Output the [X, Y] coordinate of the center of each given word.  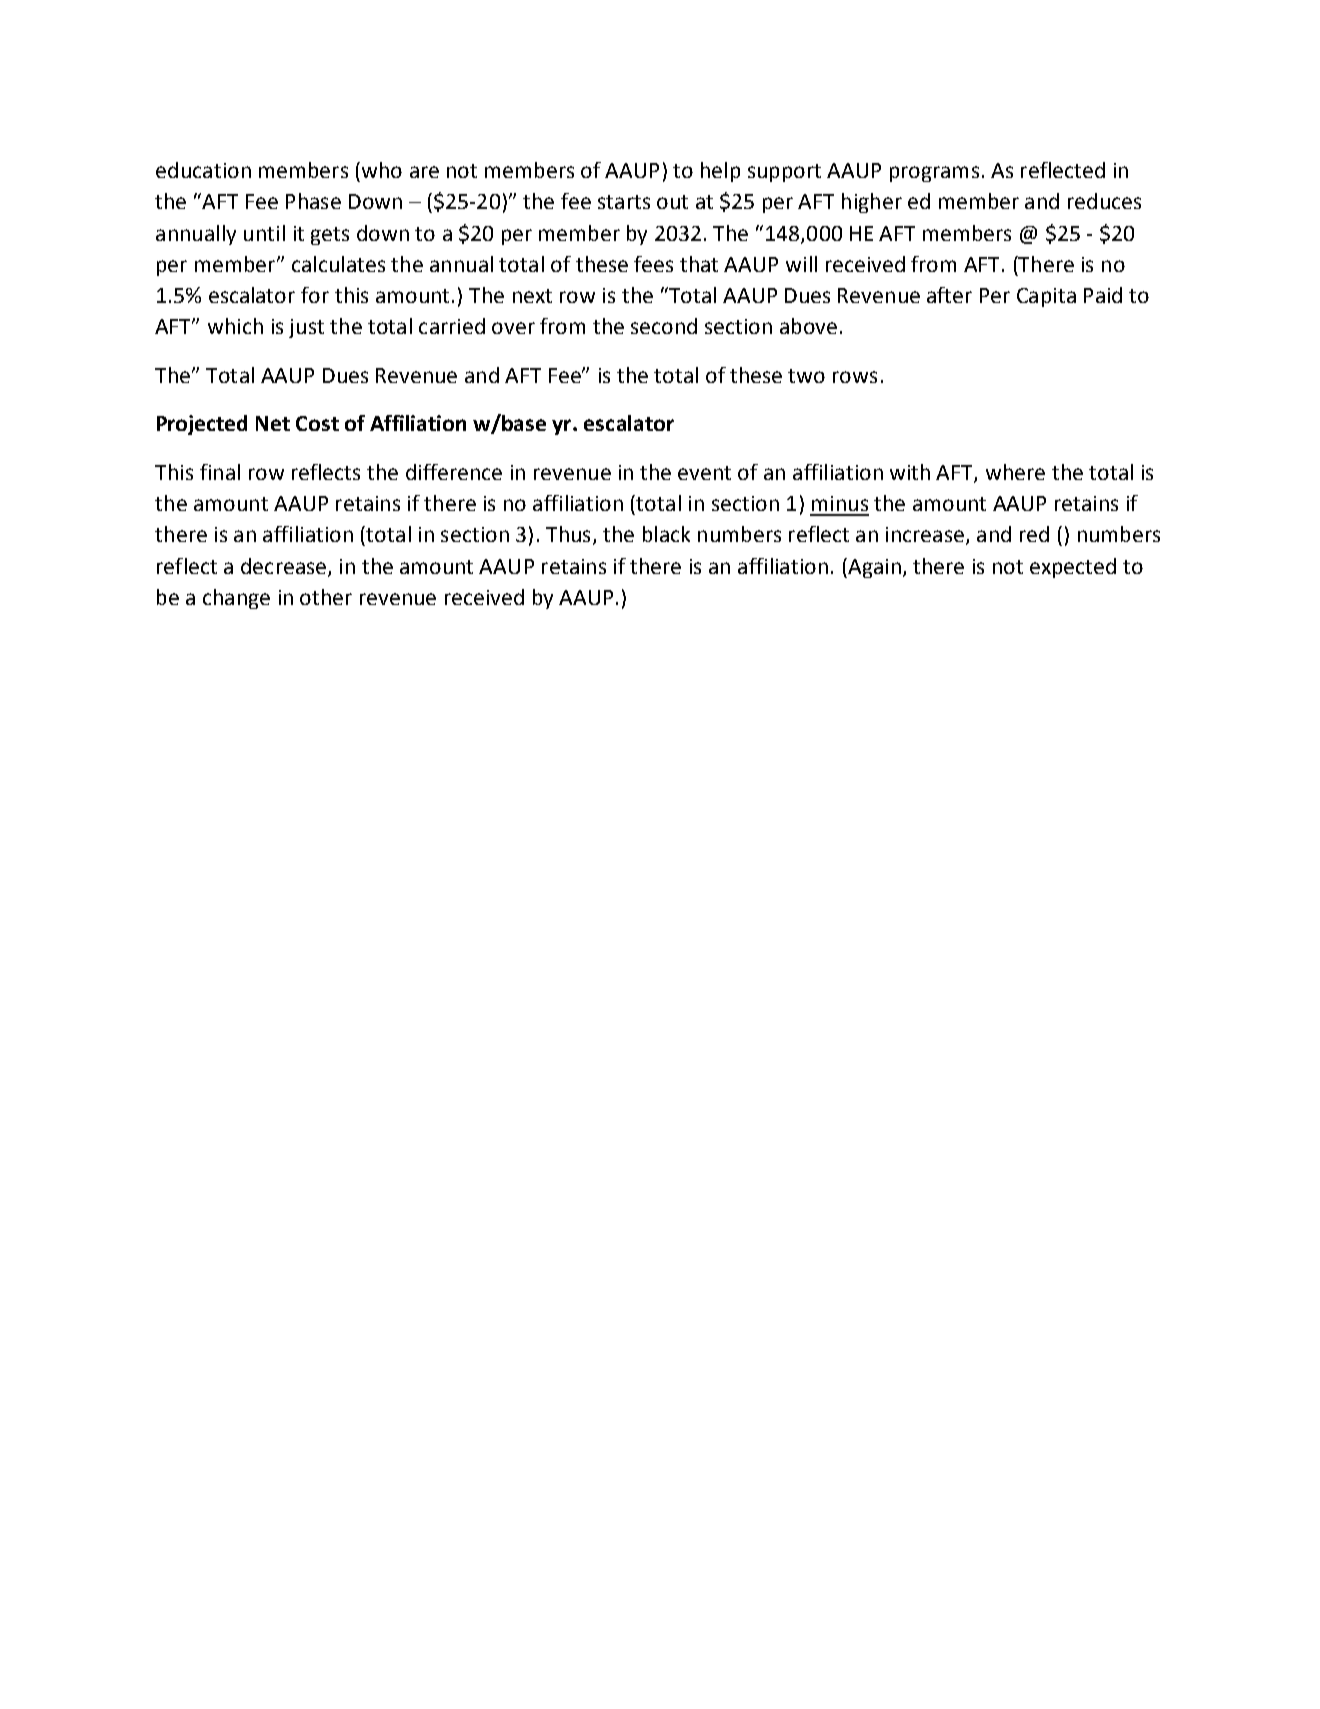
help [720, 172]
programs [934, 174]
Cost [317, 423]
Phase [313, 201]
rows [855, 377]
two [806, 376]
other [326, 597]
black [666, 534]
